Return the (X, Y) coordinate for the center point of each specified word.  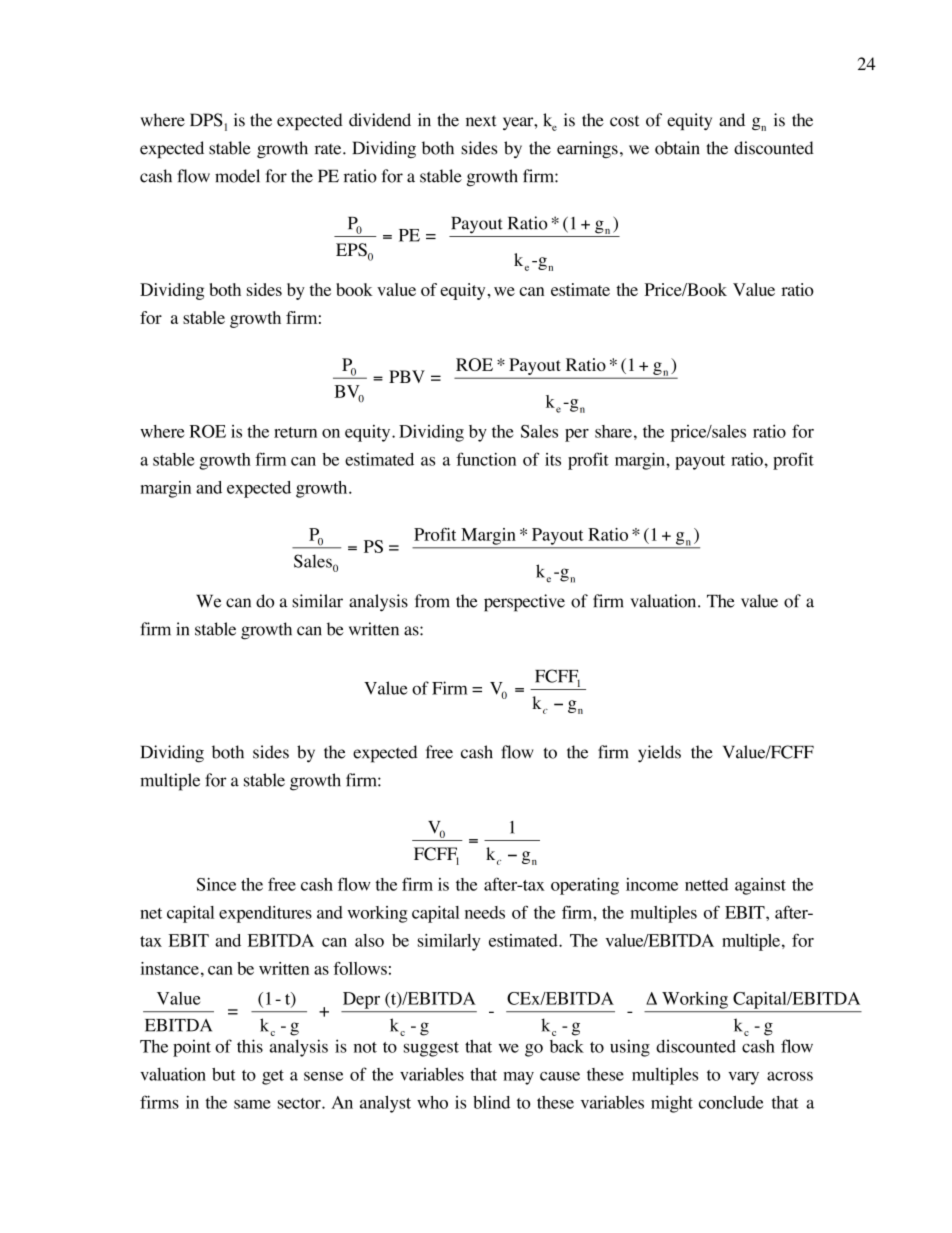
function (486, 459)
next (481, 121)
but (224, 1074)
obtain (677, 148)
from (432, 601)
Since (216, 884)
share (613, 431)
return (295, 432)
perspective (524, 603)
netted (706, 884)
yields (659, 754)
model (237, 176)
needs (485, 912)
